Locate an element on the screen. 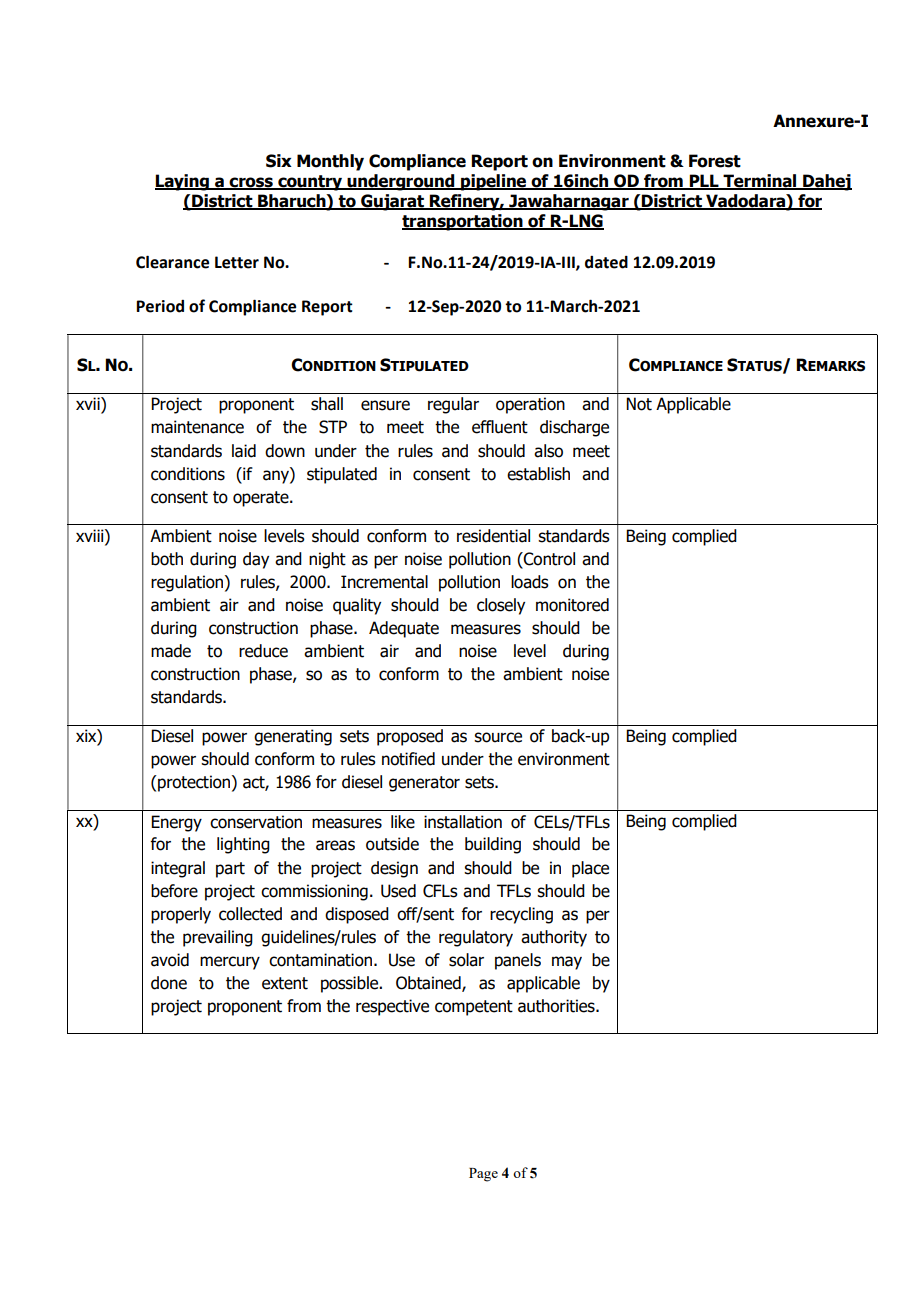 Image resolution: width=924 pixels, height=1308 pixels. authorities is located at coordinates (557, 1006).
